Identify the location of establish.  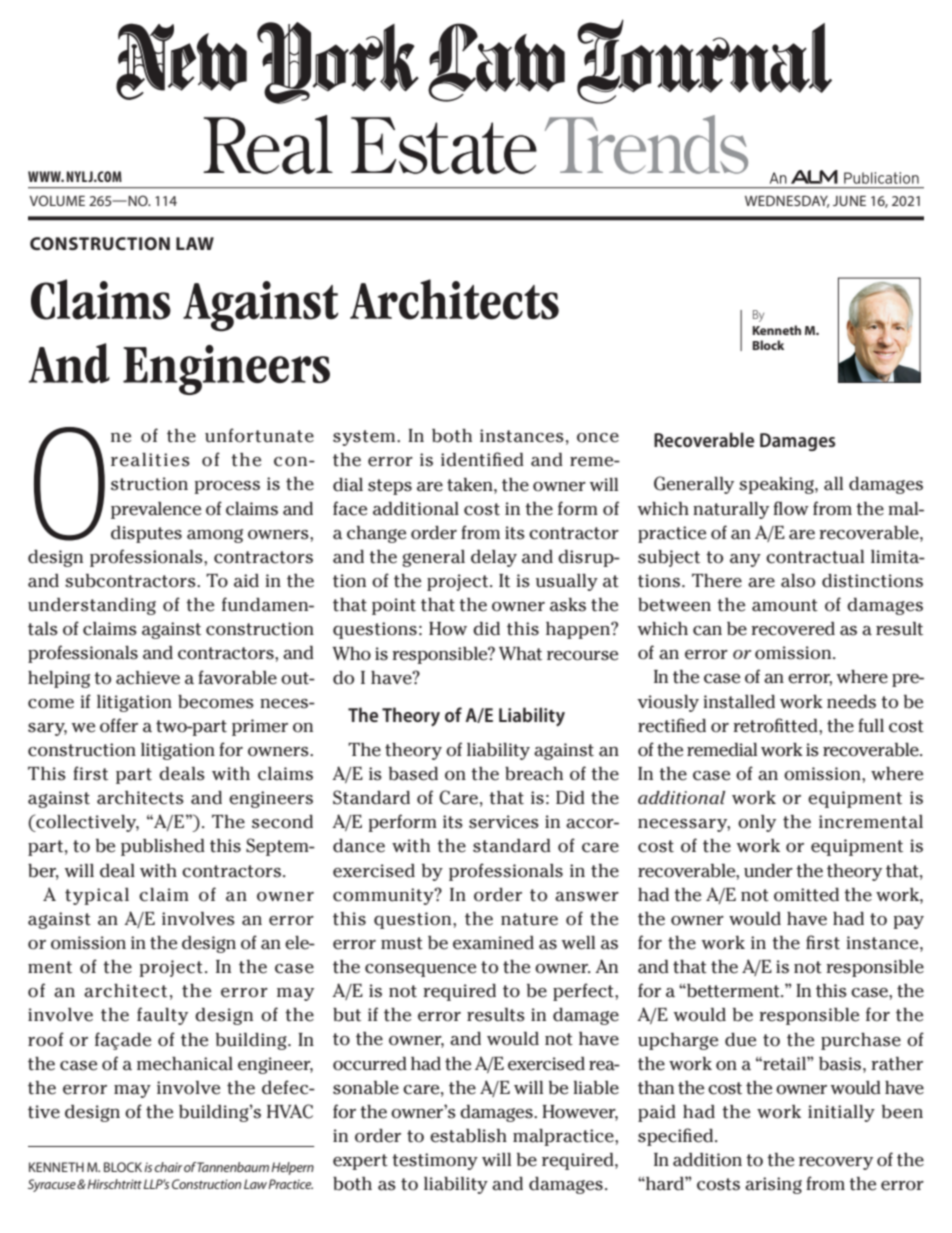
(468, 1136).
